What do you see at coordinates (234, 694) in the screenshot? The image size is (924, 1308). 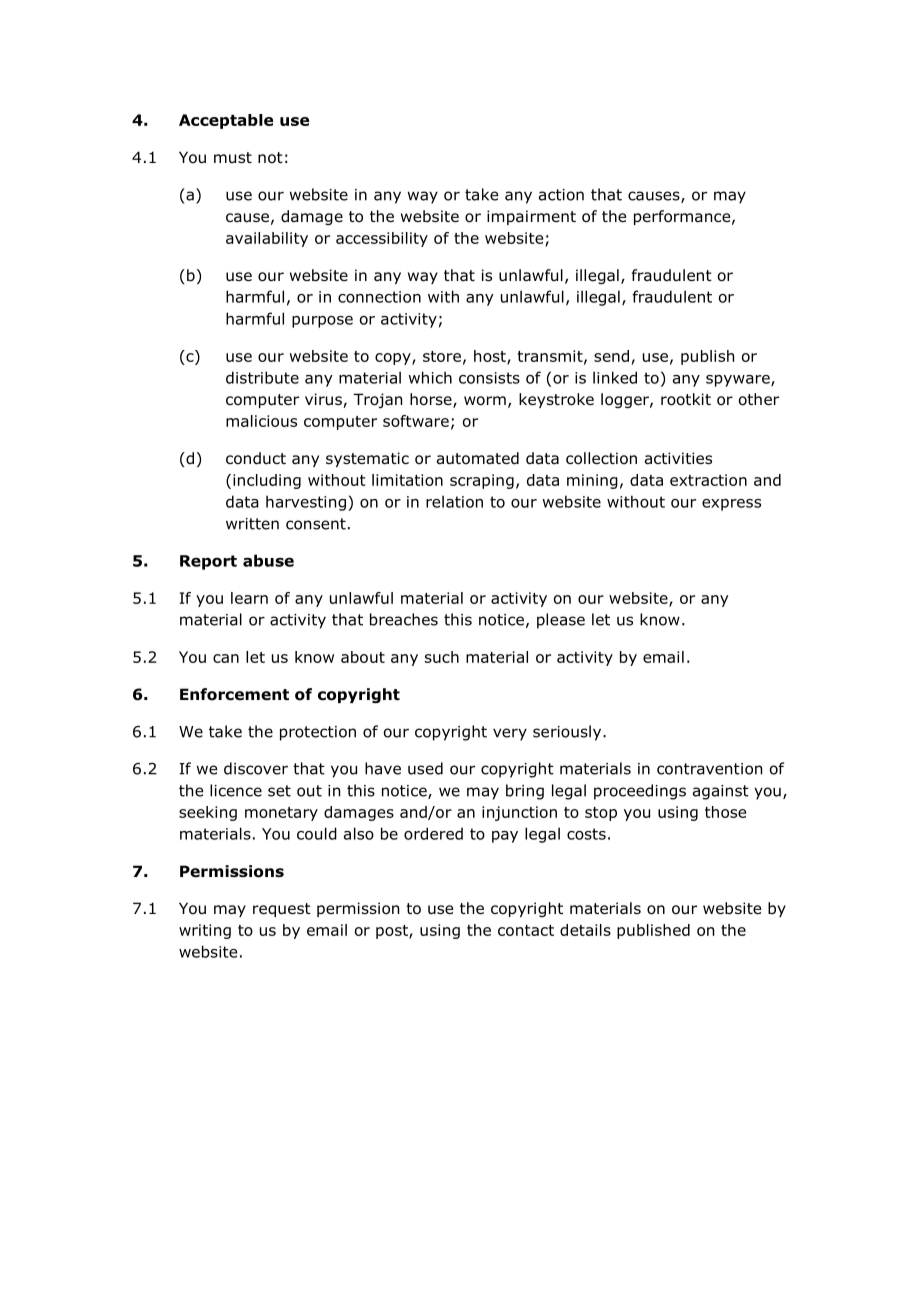 I see `Enforcement` at bounding box center [234, 694].
